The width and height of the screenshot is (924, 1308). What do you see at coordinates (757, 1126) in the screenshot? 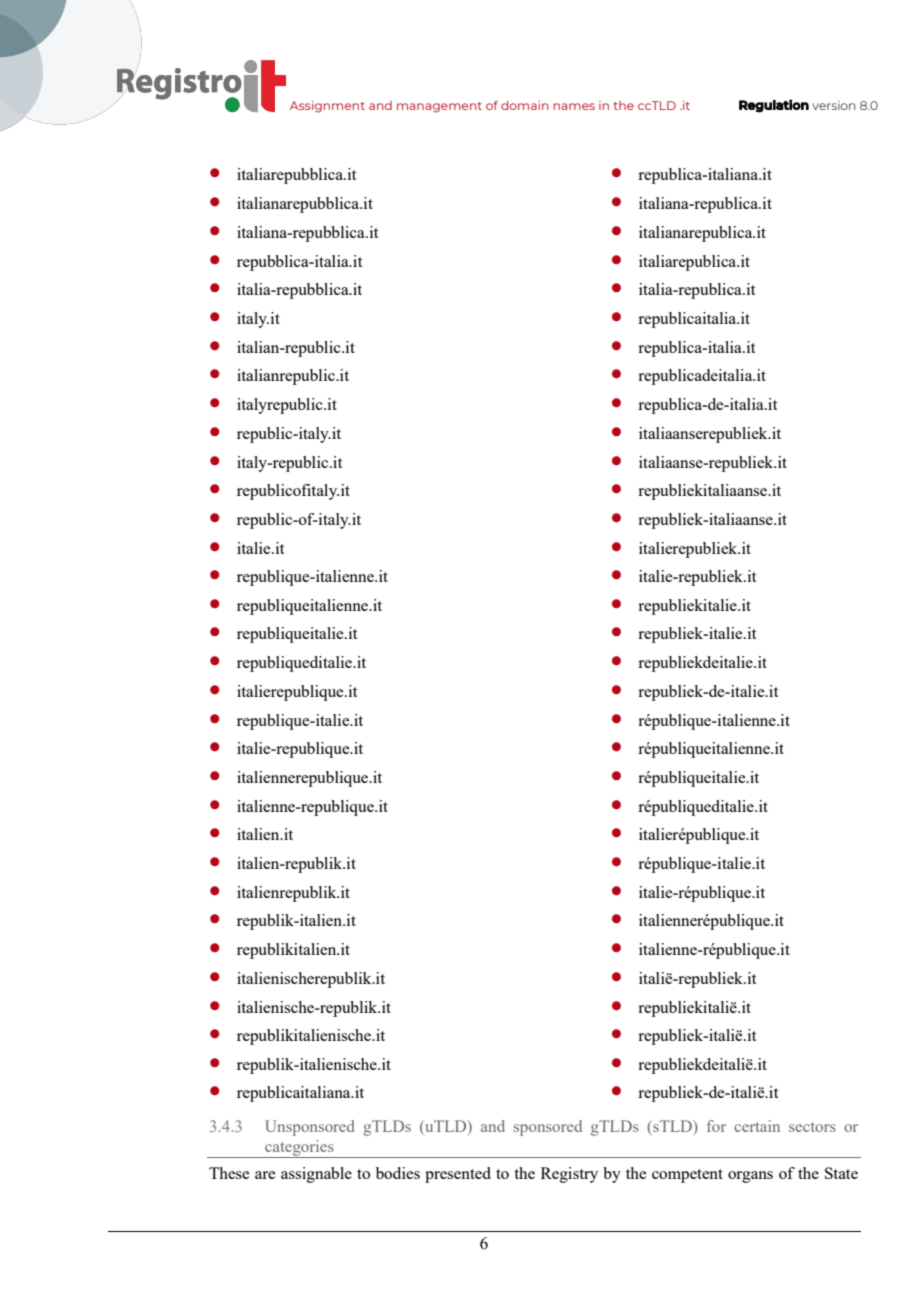
I see `certain` at bounding box center [757, 1126].
